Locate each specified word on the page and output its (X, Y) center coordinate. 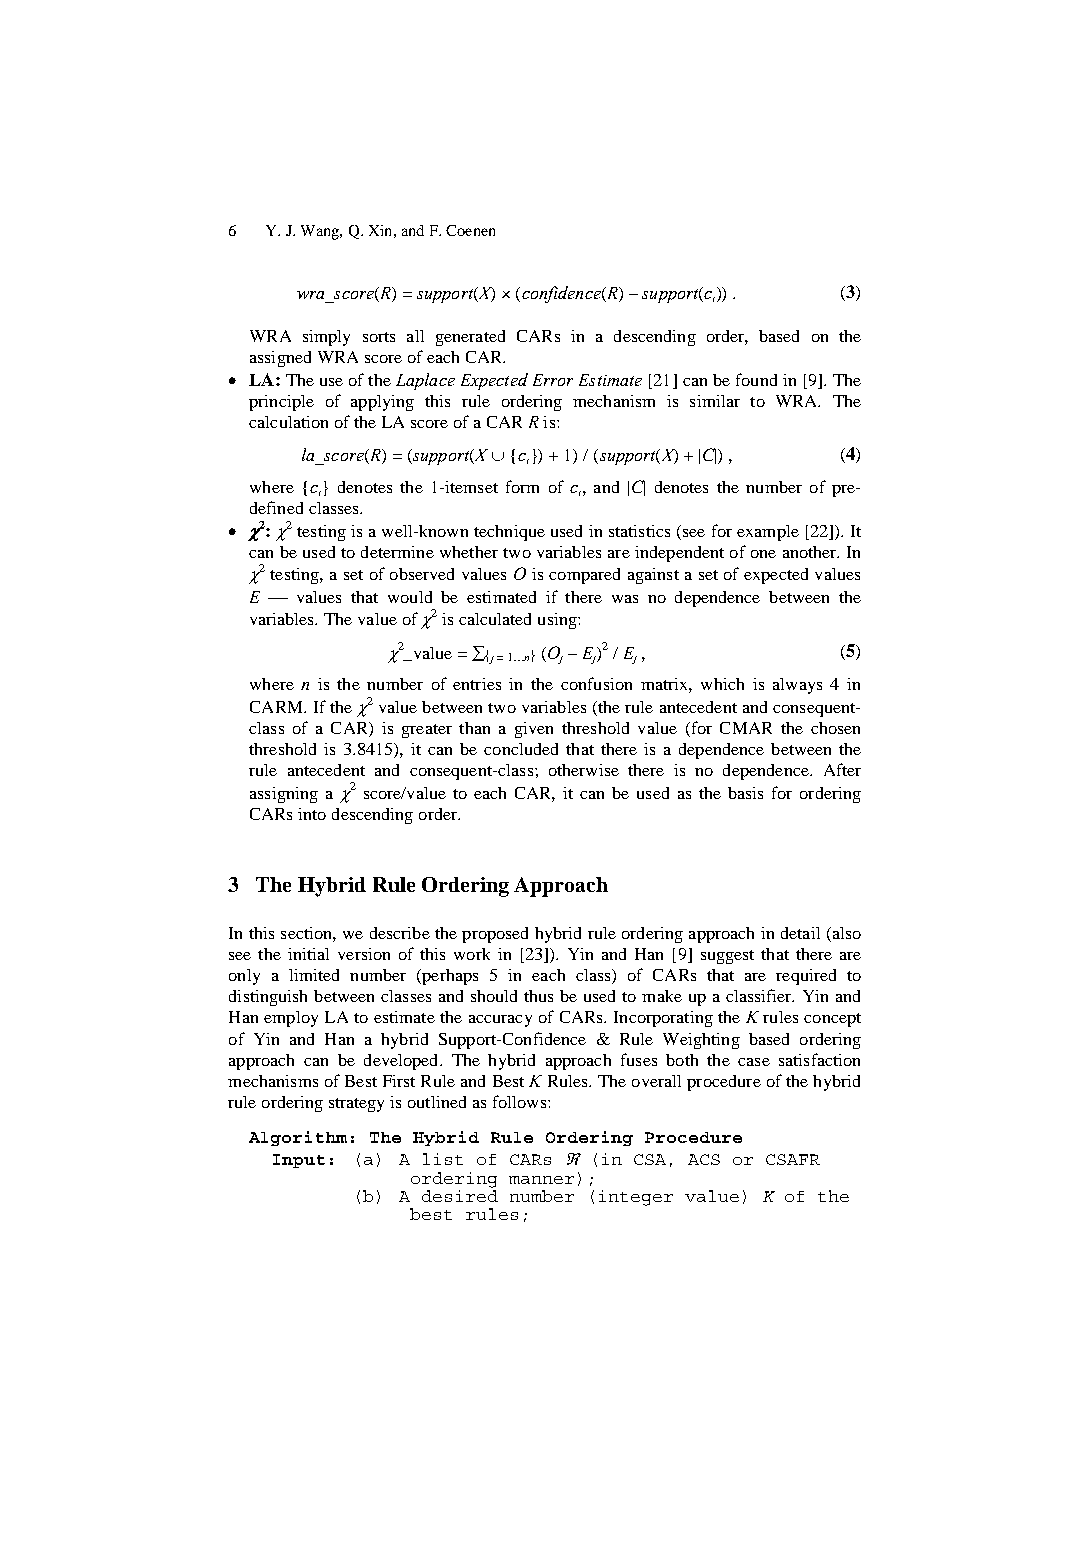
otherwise (584, 770)
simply (326, 338)
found (756, 379)
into (312, 814)
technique (509, 533)
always (797, 686)
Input (299, 1161)
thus (538, 996)
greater (427, 731)
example (768, 533)
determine (397, 552)
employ (291, 1019)
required (806, 977)
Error (553, 380)
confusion (596, 683)
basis (745, 793)
